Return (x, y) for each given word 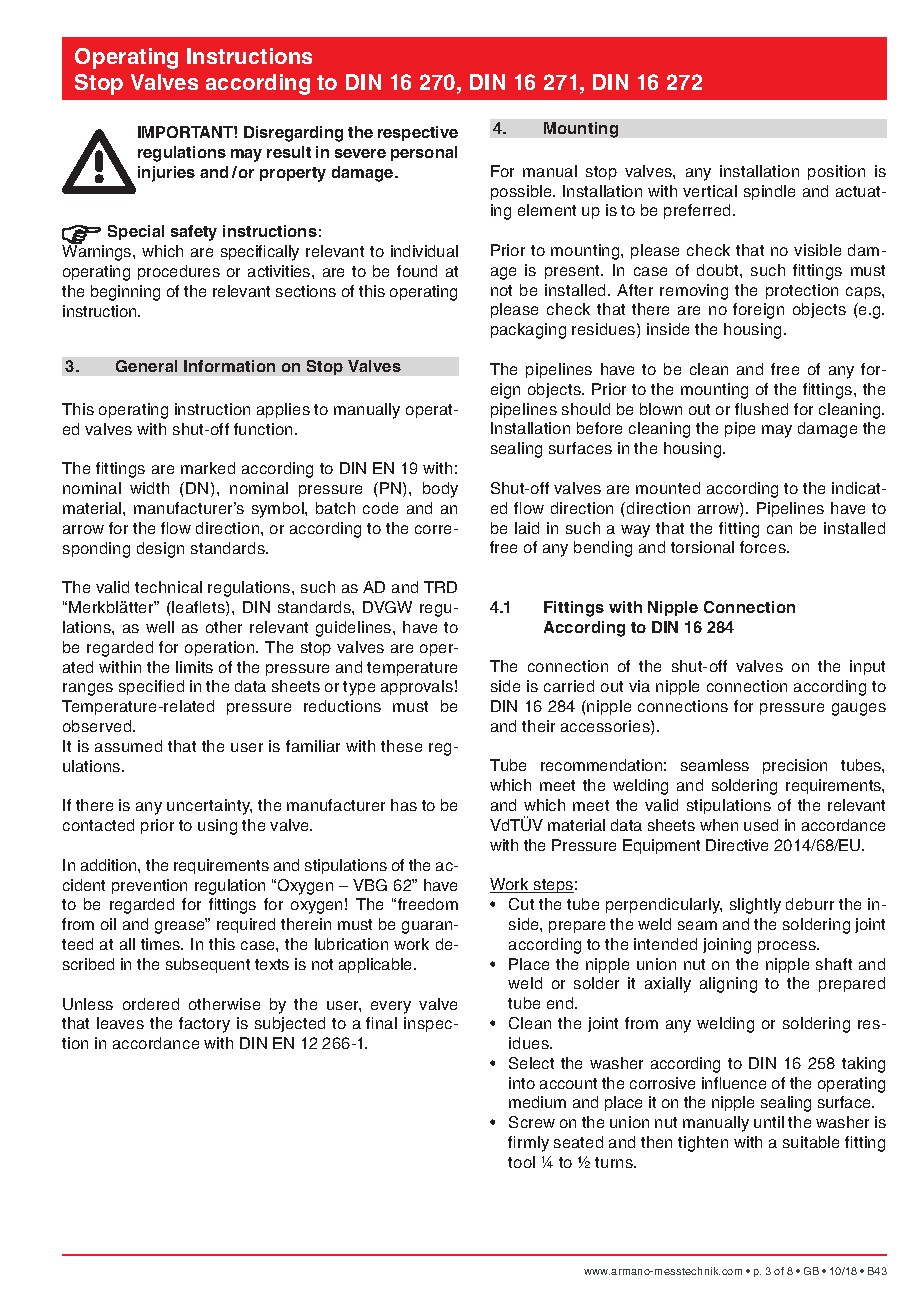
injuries (166, 174)
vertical (710, 191)
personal (424, 153)
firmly (528, 1144)
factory (204, 1025)
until (769, 1122)
